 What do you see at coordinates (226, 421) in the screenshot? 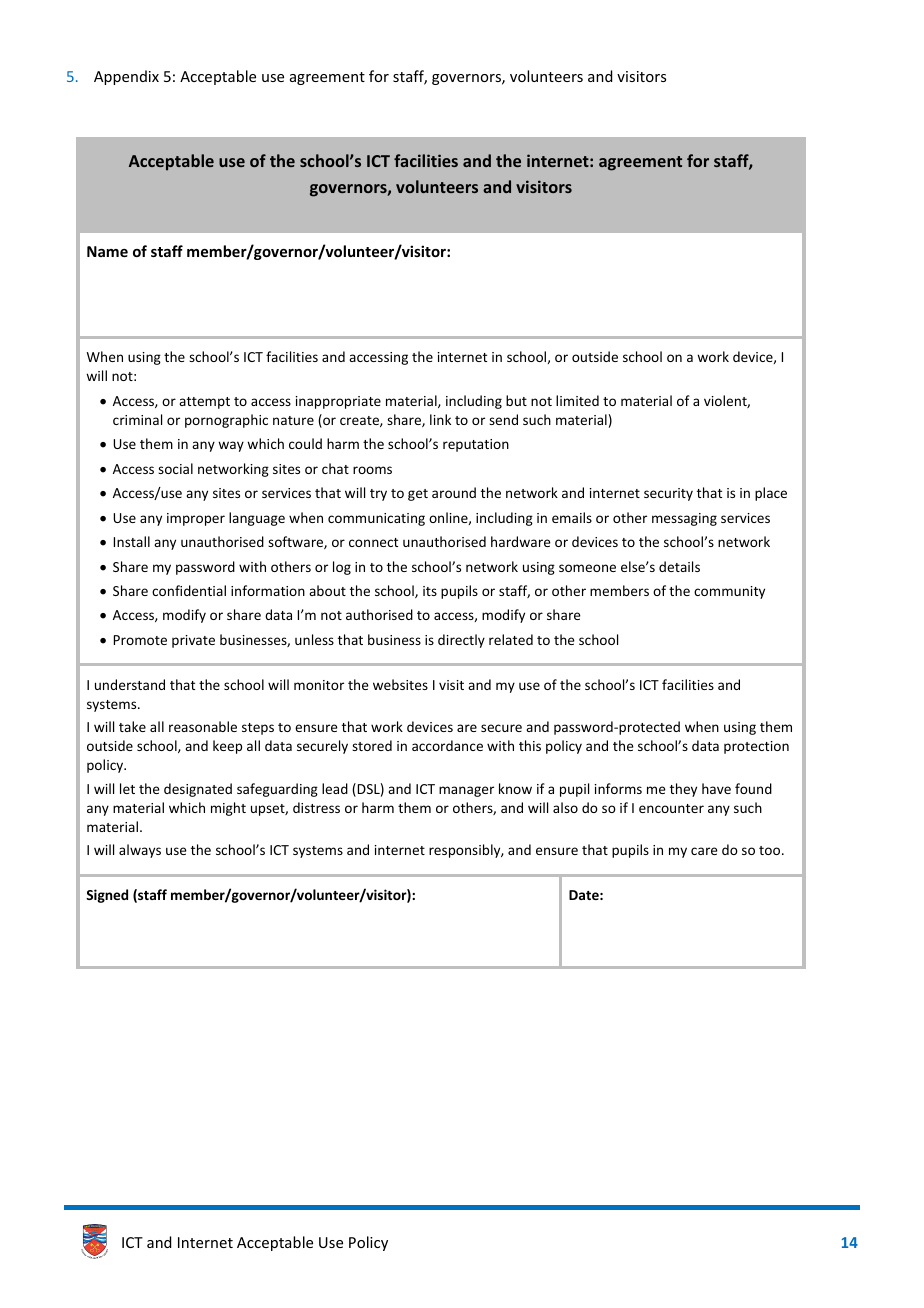
I see `pornographic` at bounding box center [226, 421].
